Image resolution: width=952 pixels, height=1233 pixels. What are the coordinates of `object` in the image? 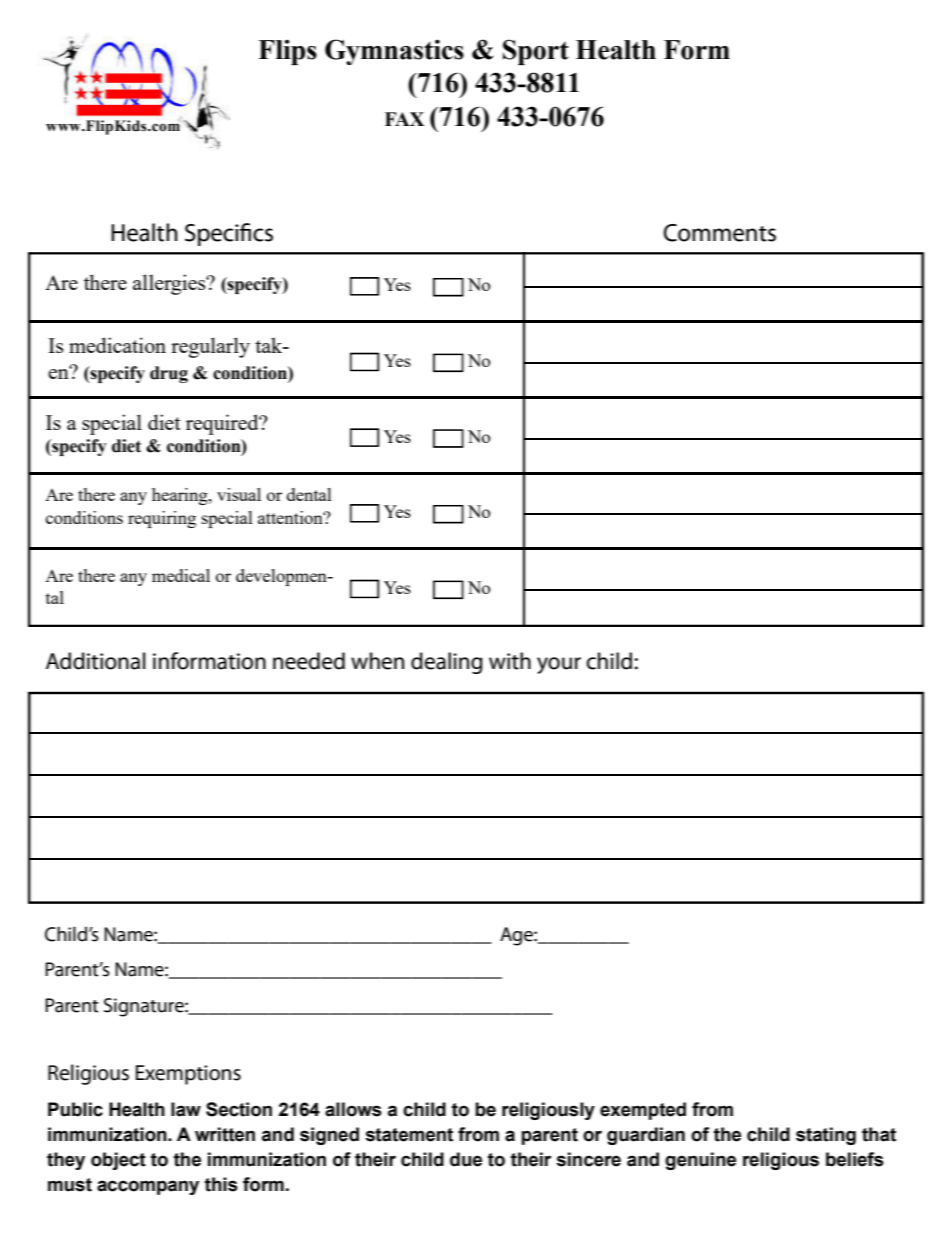 It's located at (118, 1161).
